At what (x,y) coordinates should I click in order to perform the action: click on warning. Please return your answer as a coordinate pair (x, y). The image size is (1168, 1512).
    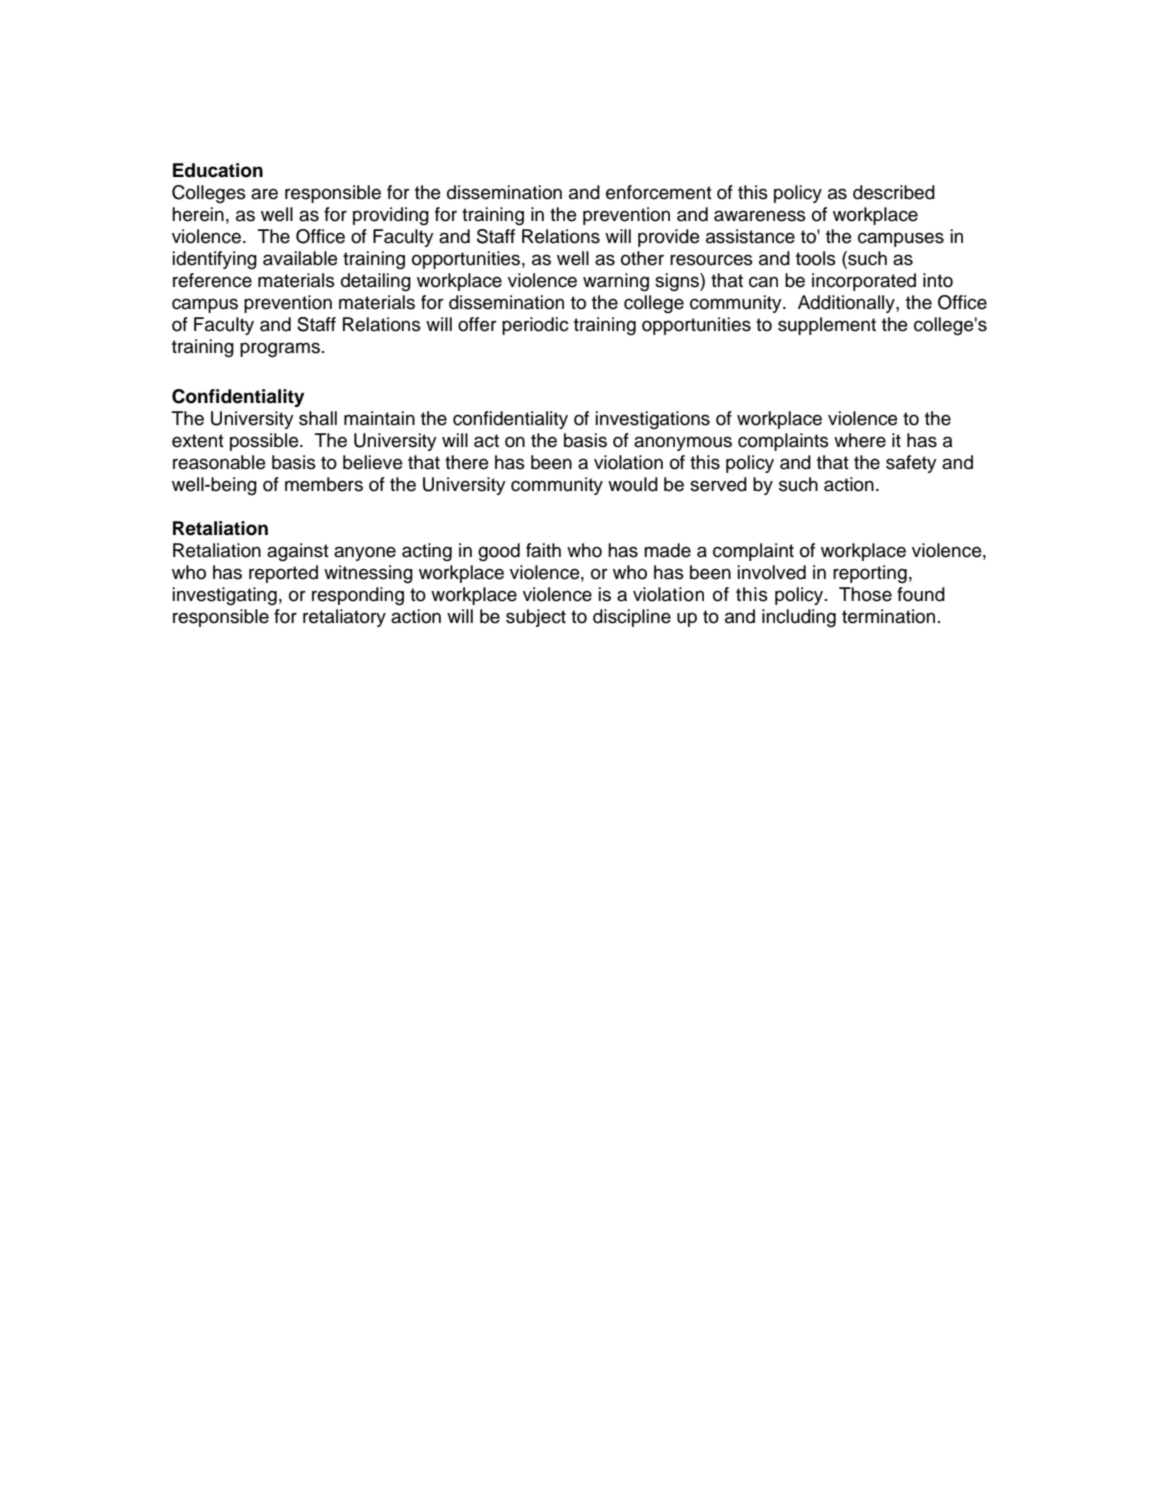
    Looking at the image, I should click on (616, 282).
